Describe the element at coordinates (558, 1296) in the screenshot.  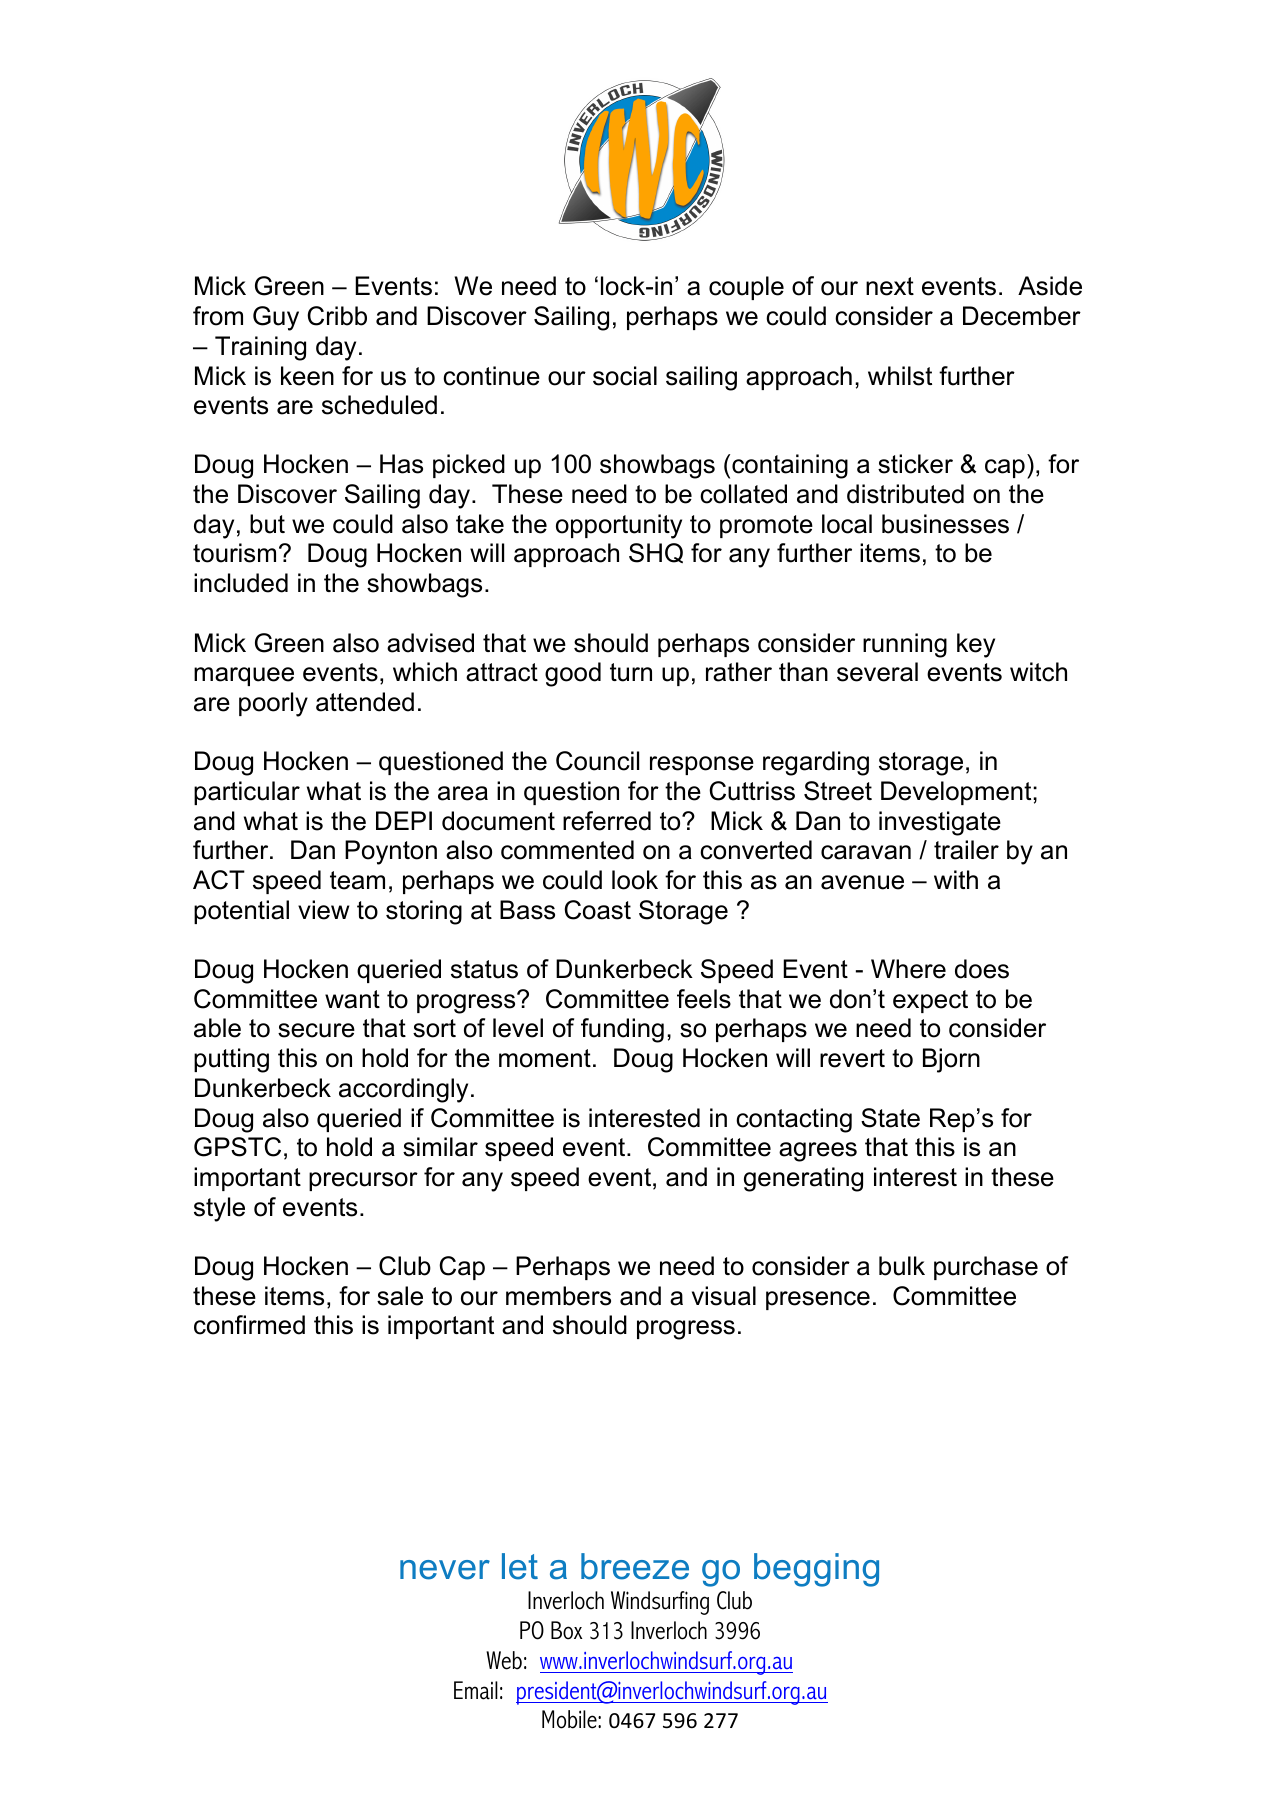
I see `members` at that location.
